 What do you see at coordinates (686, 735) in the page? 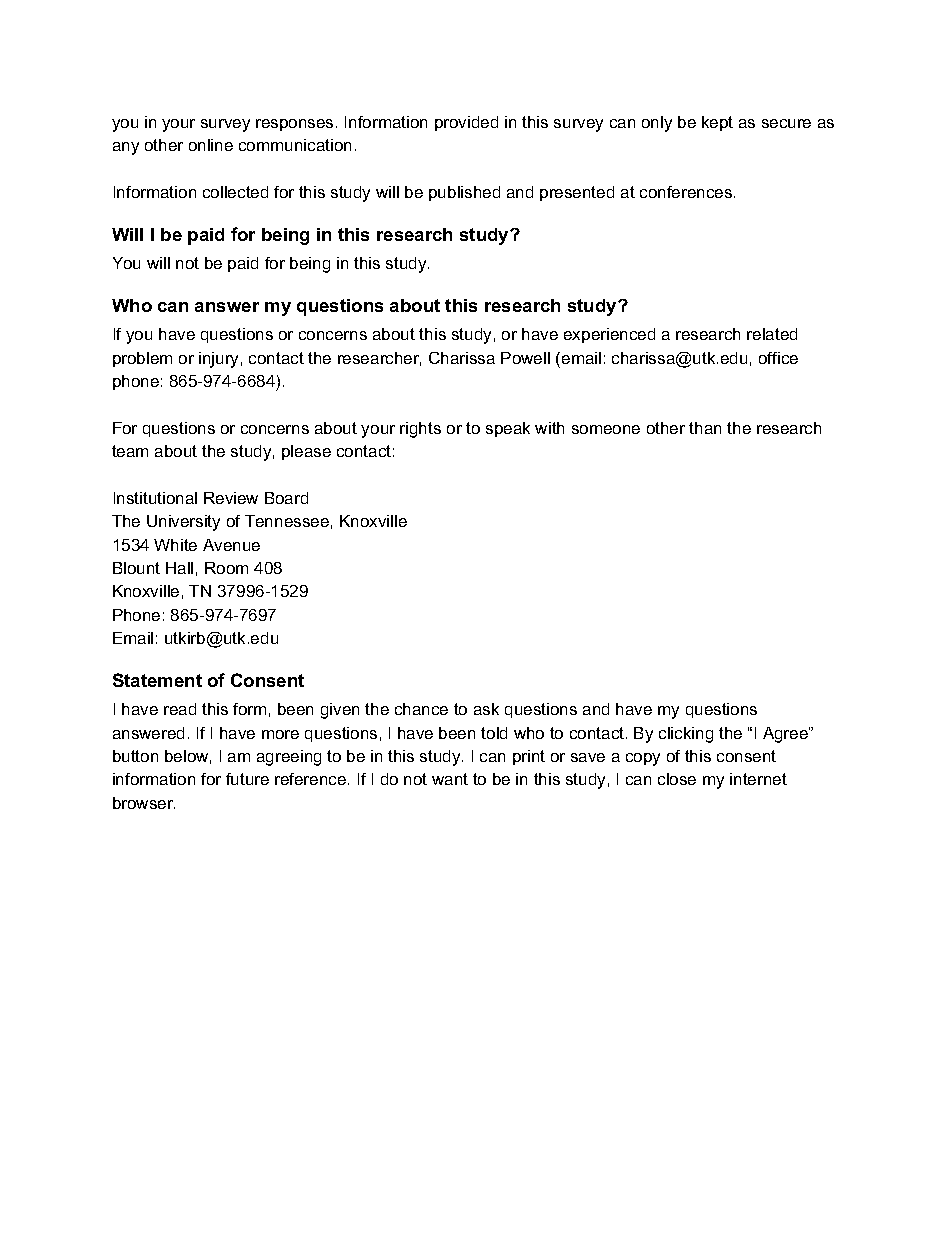
I see `clicking` at bounding box center [686, 735].
